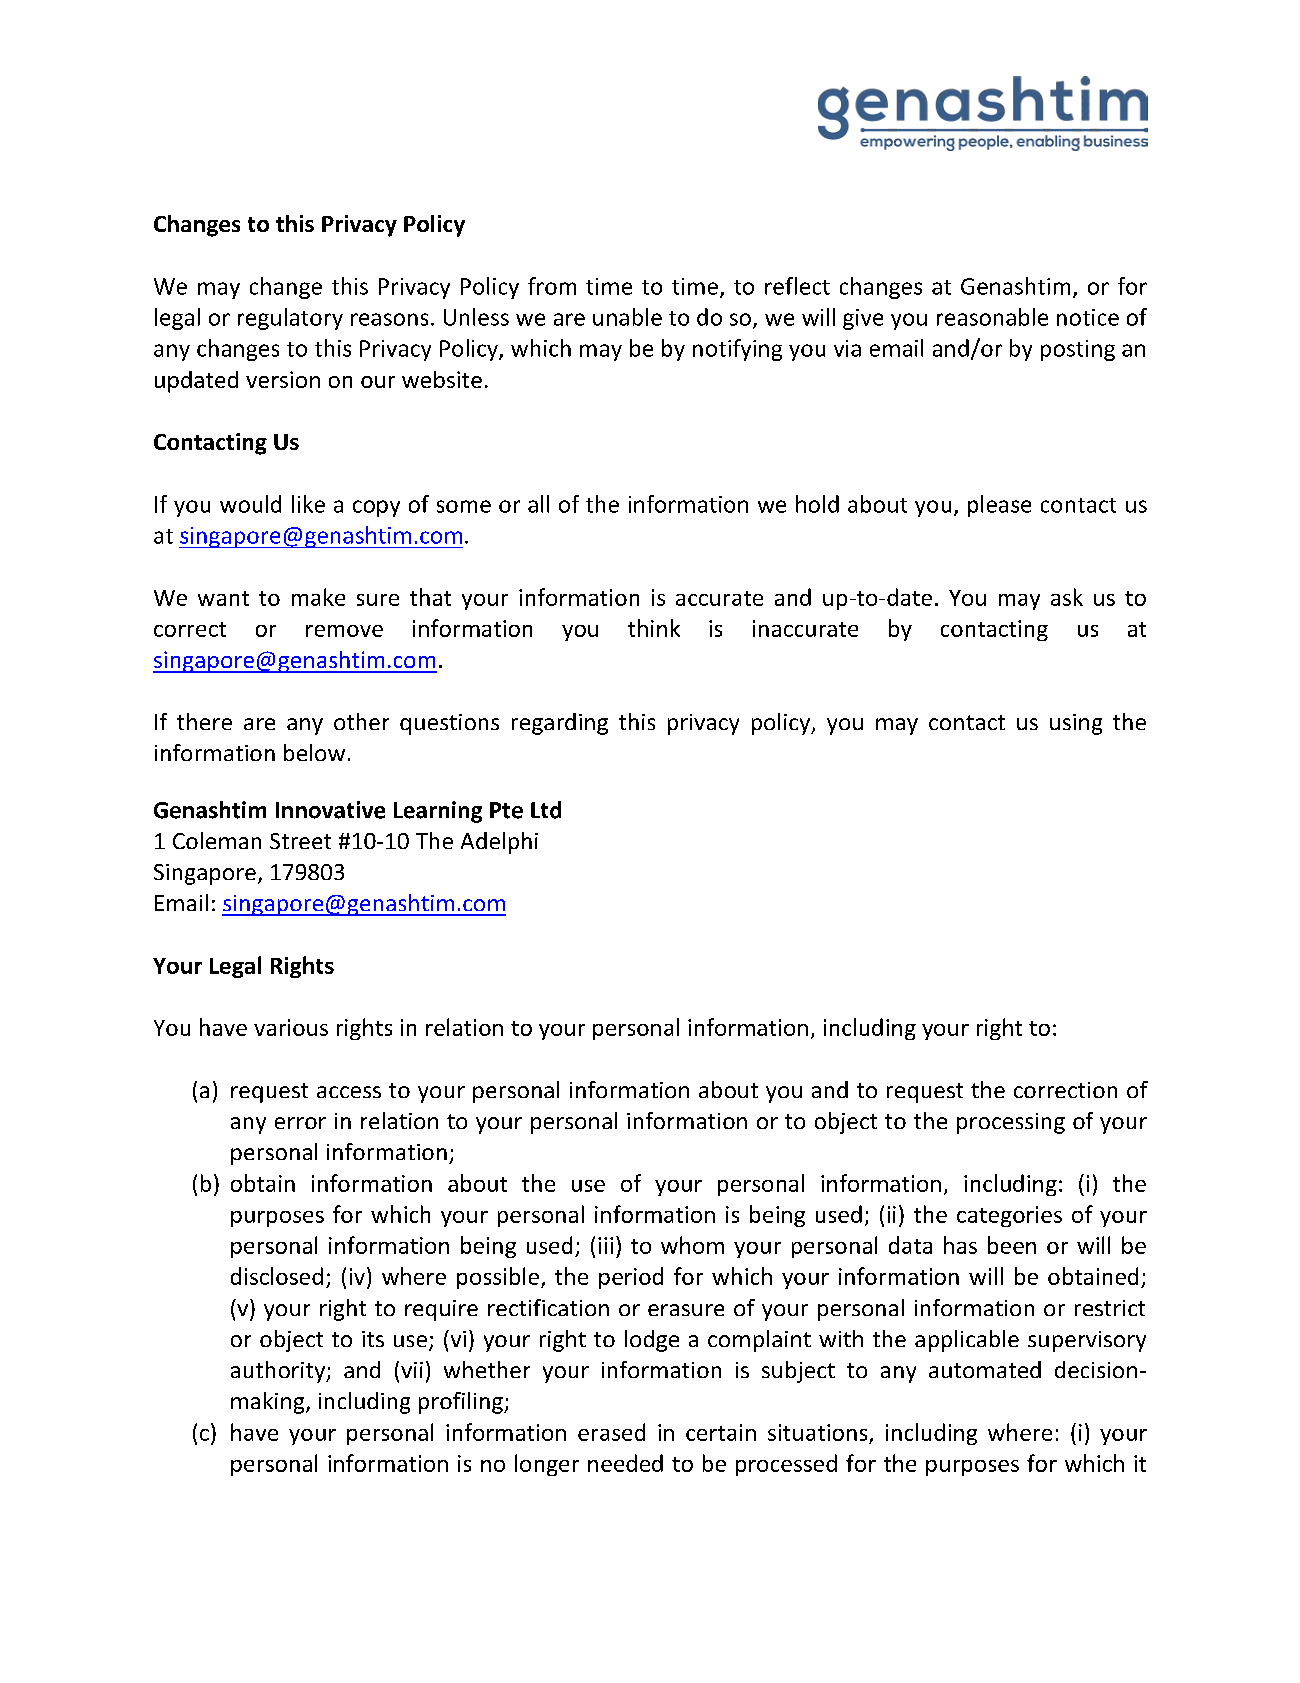 The image size is (1300, 1683). What do you see at coordinates (627, 317) in the screenshot?
I see `unable` at bounding box center [627, 317].
